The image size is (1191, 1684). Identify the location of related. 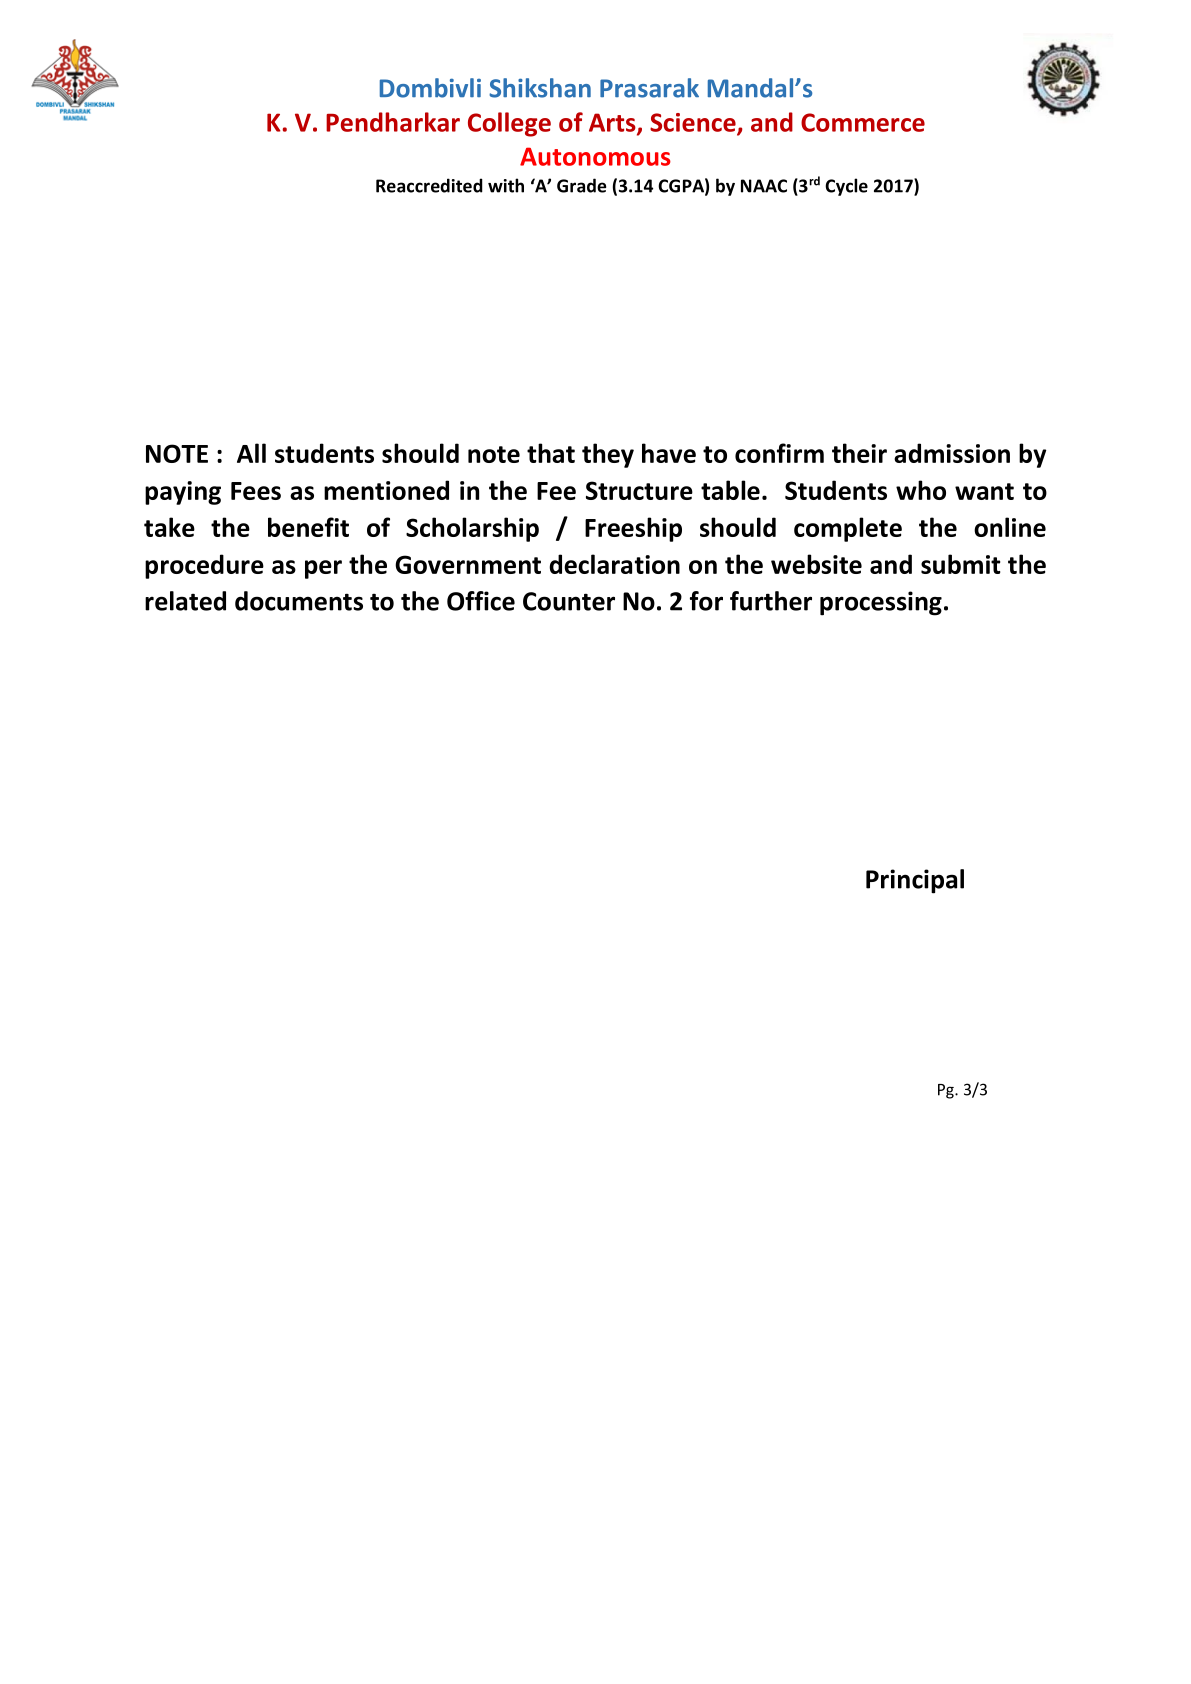
(185, 601).
